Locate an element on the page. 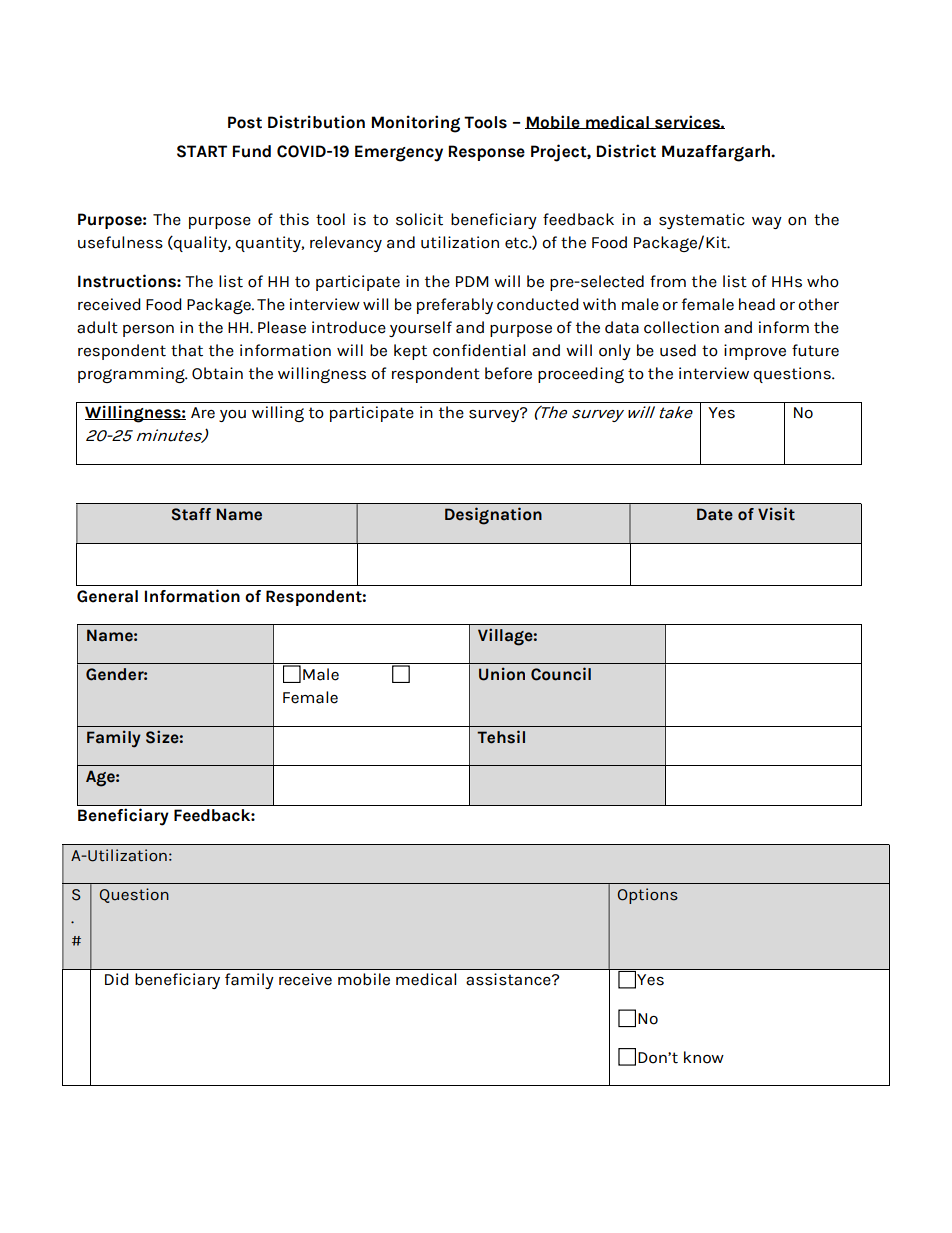 The height and width of the page is (1233, 952). District is located at coordinates (626, 151).
